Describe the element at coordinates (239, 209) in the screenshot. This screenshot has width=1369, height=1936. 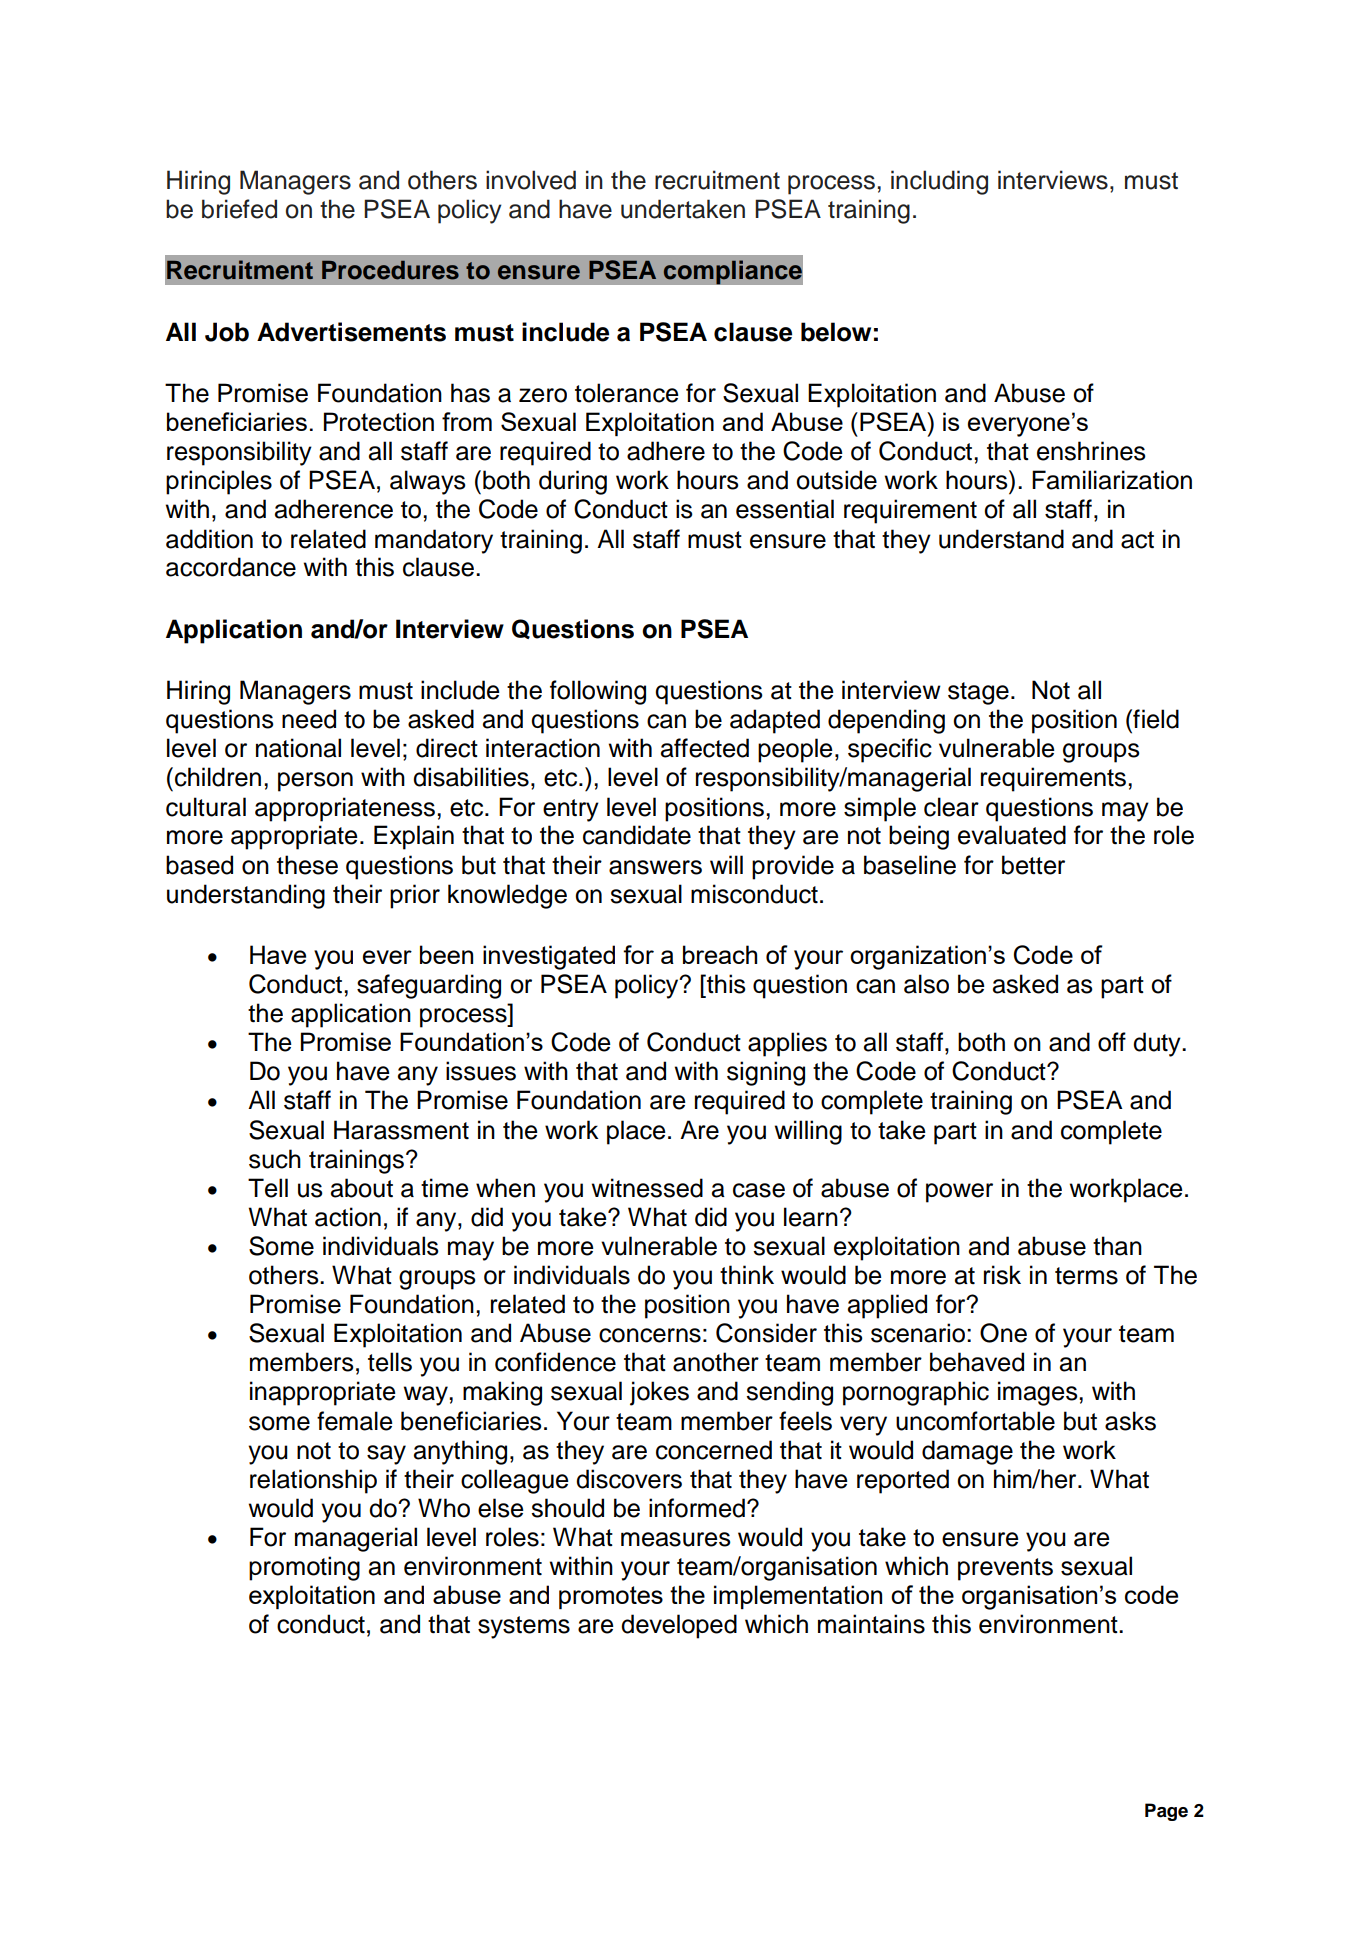
I see `briefed` at that location.
